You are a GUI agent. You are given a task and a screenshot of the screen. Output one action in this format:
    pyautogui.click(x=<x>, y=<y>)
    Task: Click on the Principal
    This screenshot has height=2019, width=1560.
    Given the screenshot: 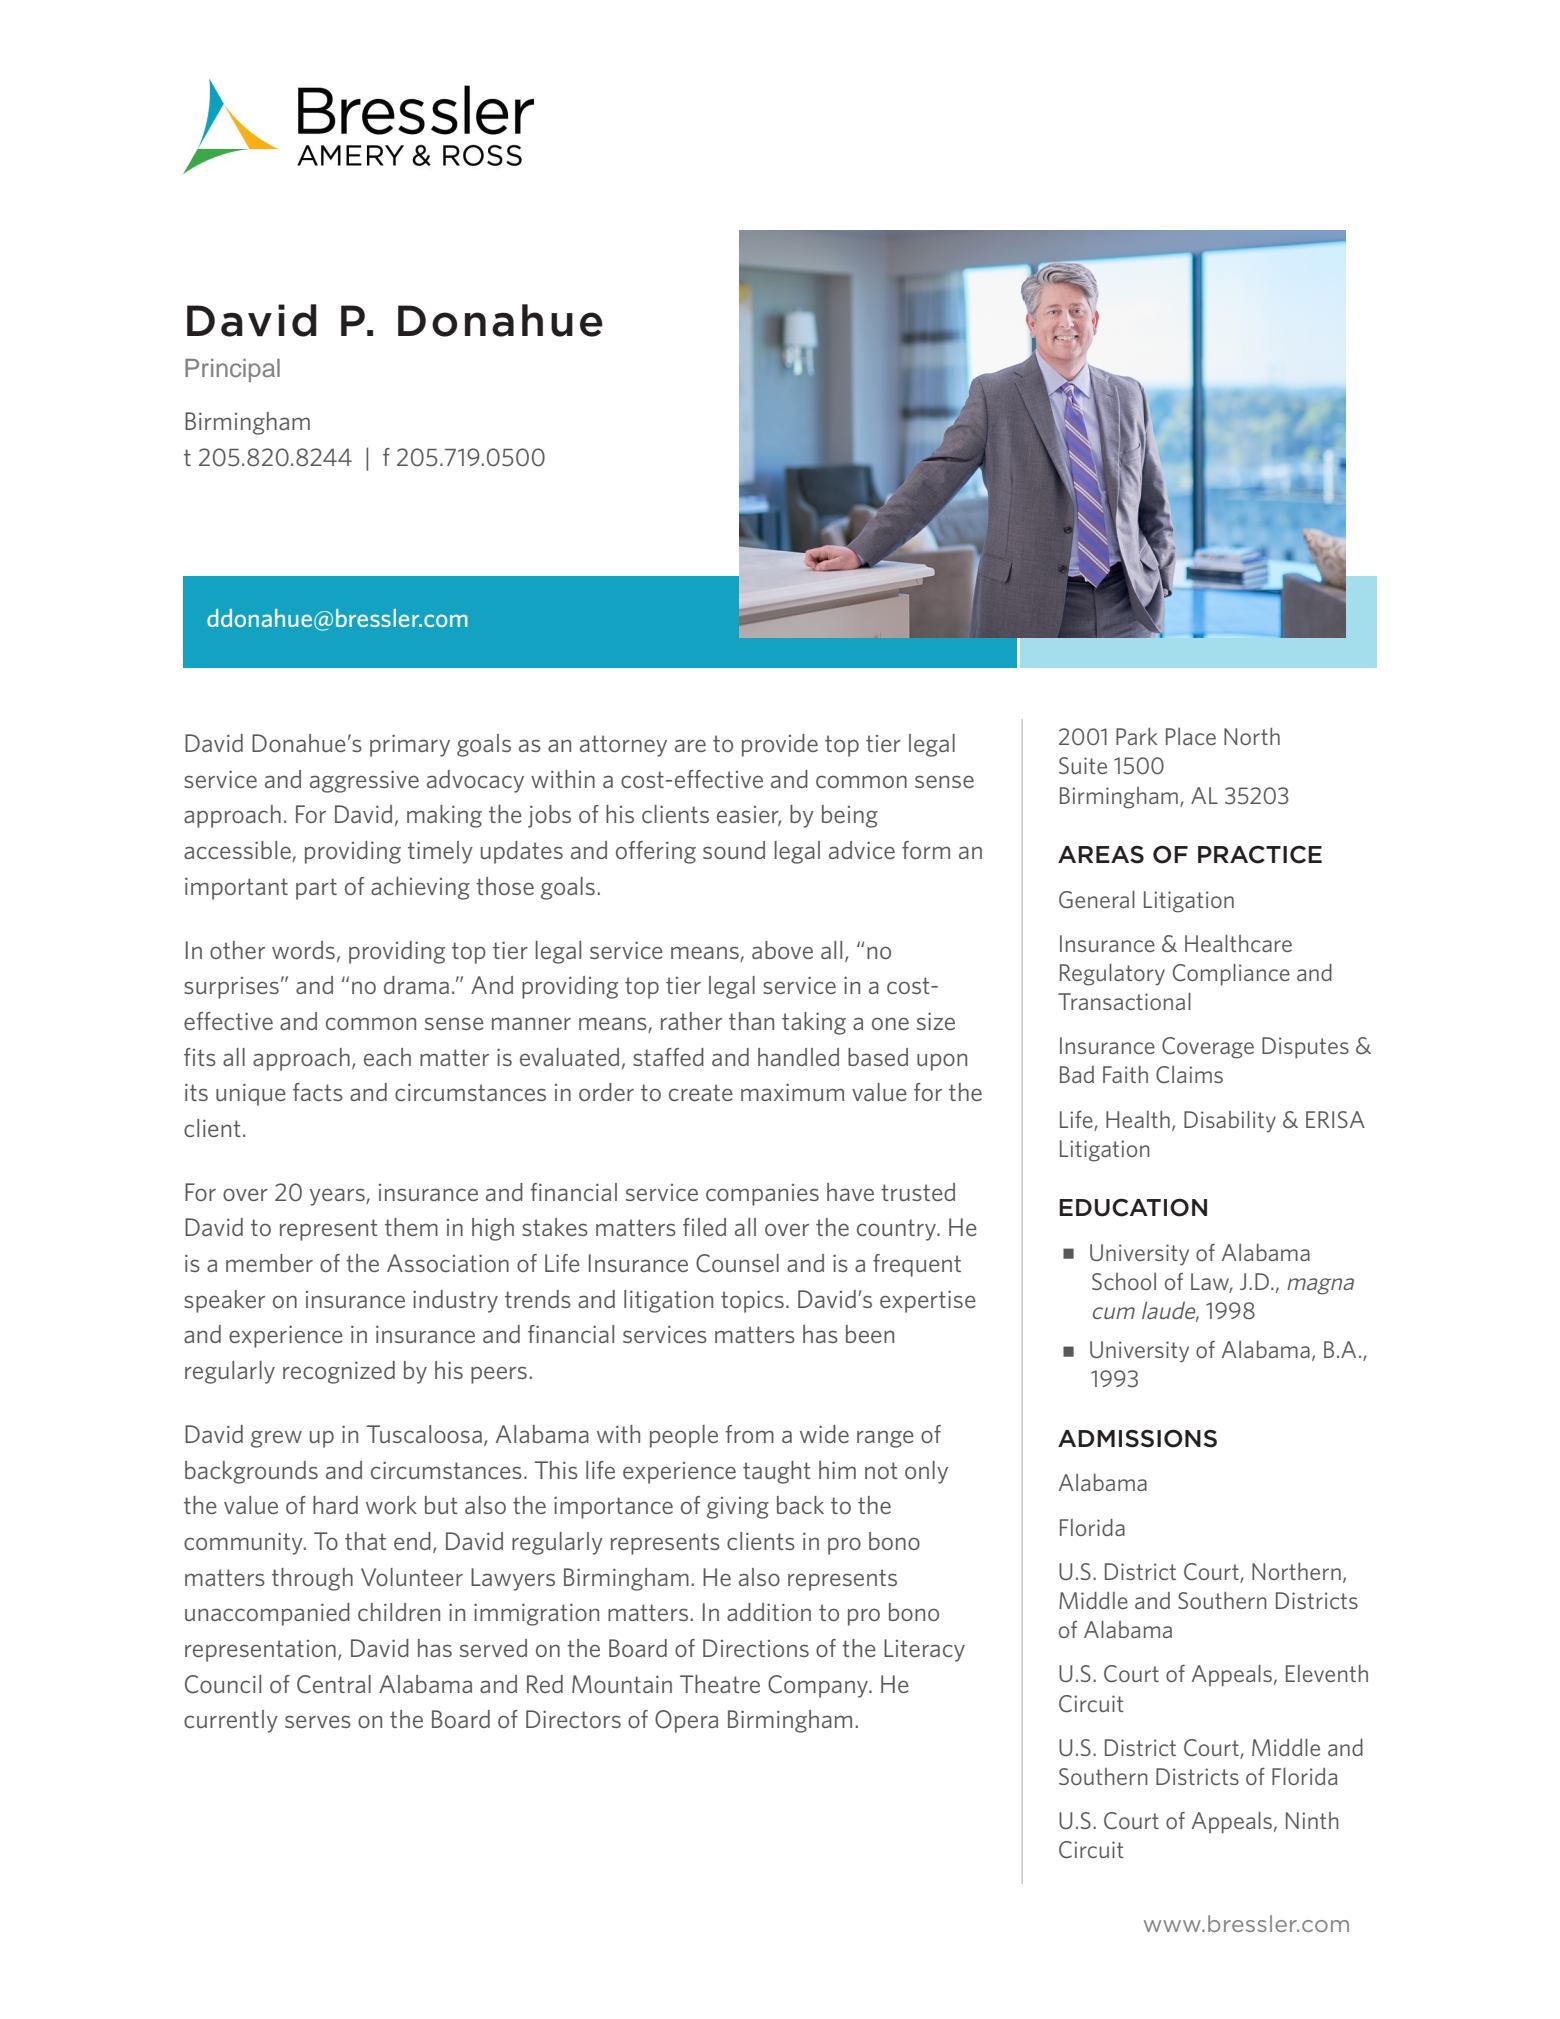 What is the action you would take?
    pyautogui.click(x=232, y=370)
